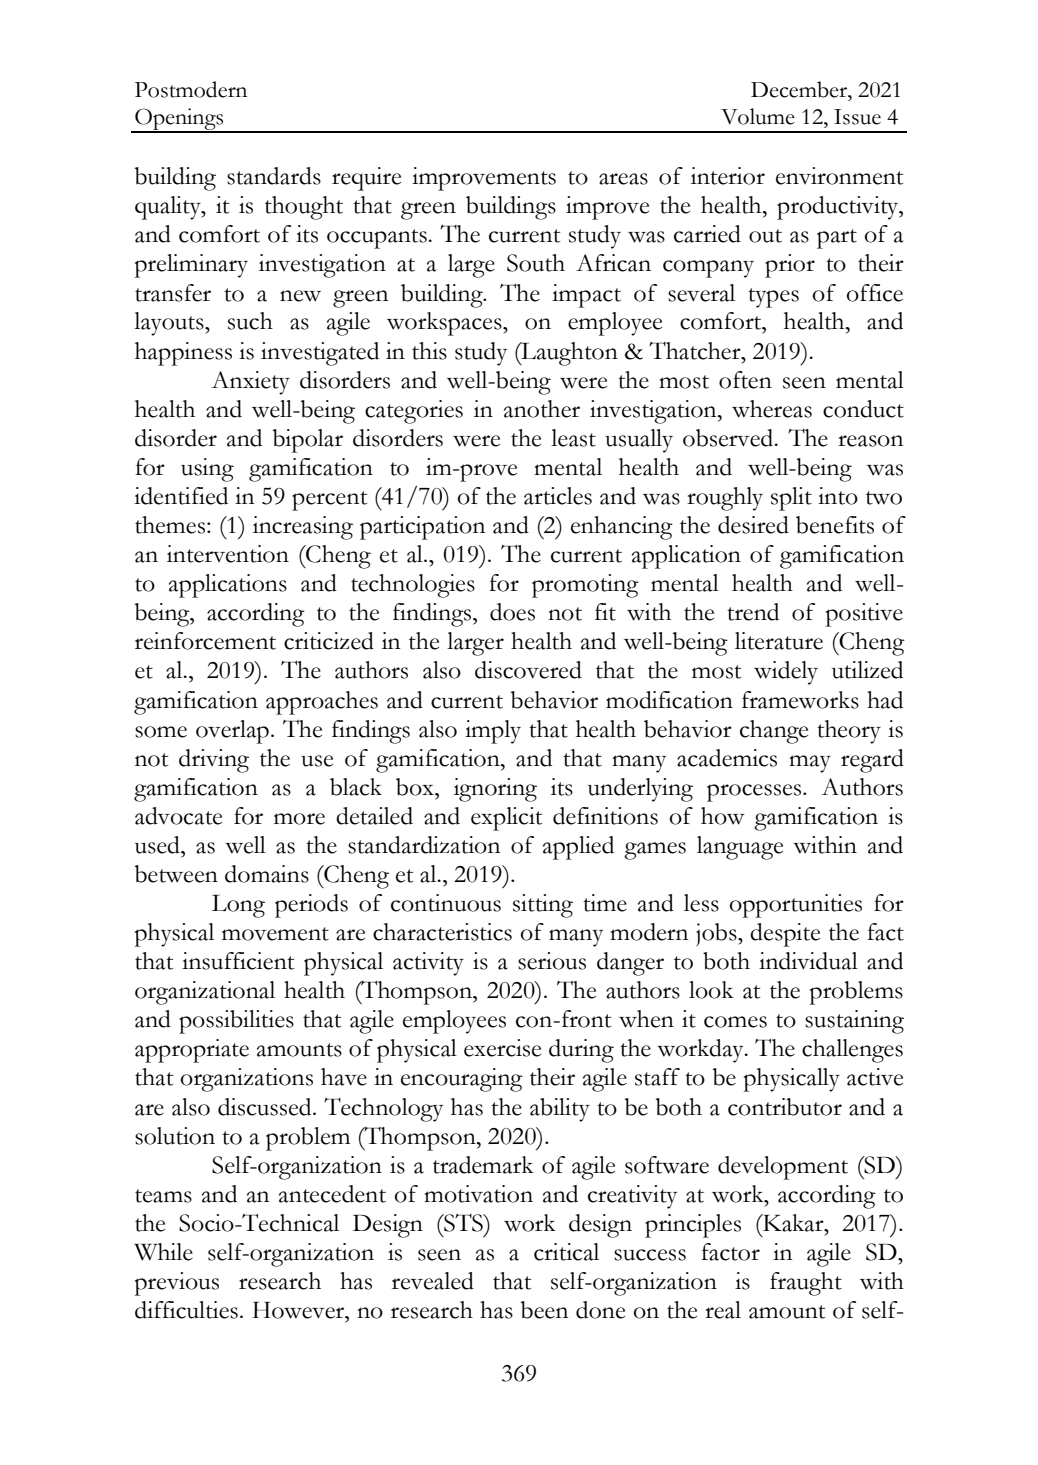  What do you see at coordinates (839, 176) in the page?
I see `environment` at bounding box center [839, 176].
